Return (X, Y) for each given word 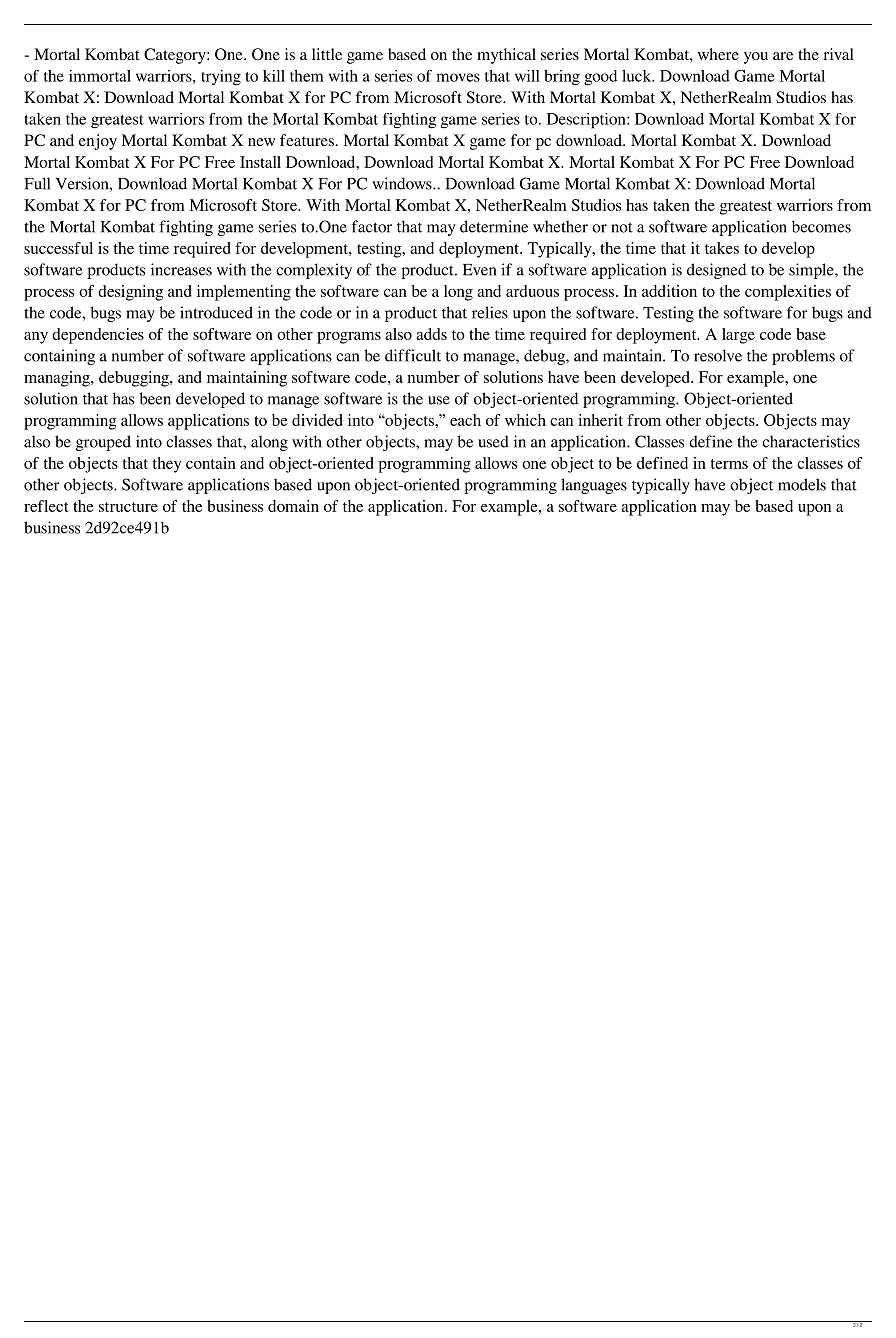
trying (221, 78)
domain (293, 506)
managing (58, 379)
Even (479, 270)
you (756, 58)
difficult (413, 355)
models (802, 484)
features (308, 140)
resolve (718, 355)
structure (128, 507)
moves (458, 77)
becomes (821, 226)
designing (130, 293)
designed (716, 271)
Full (38, 183)
